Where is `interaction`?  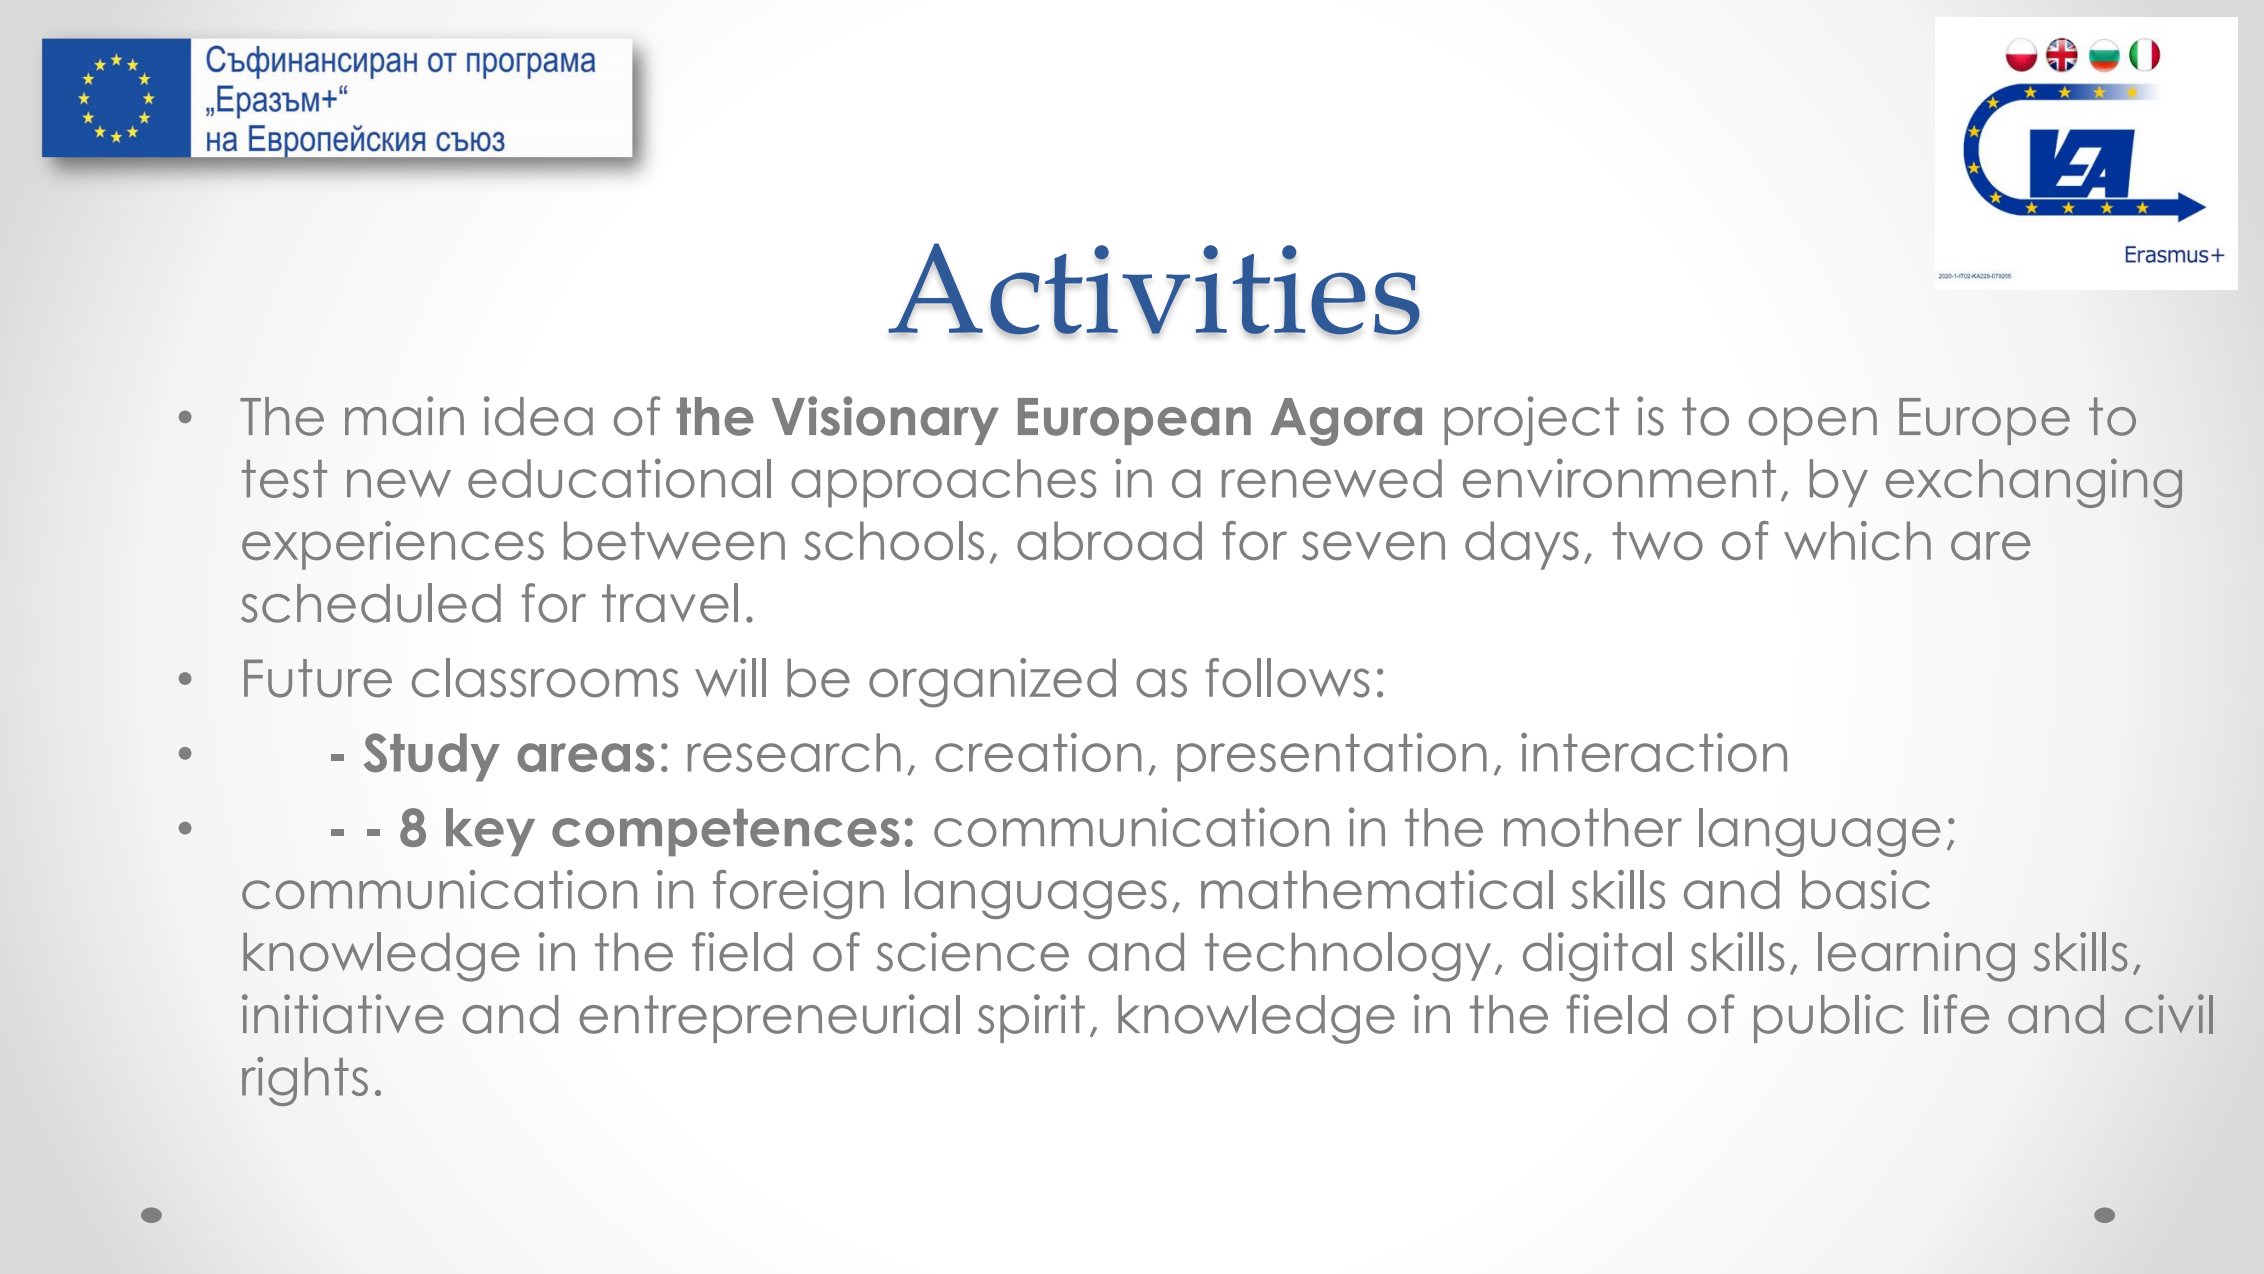
interaction is located at coordinates (1654, 752).
